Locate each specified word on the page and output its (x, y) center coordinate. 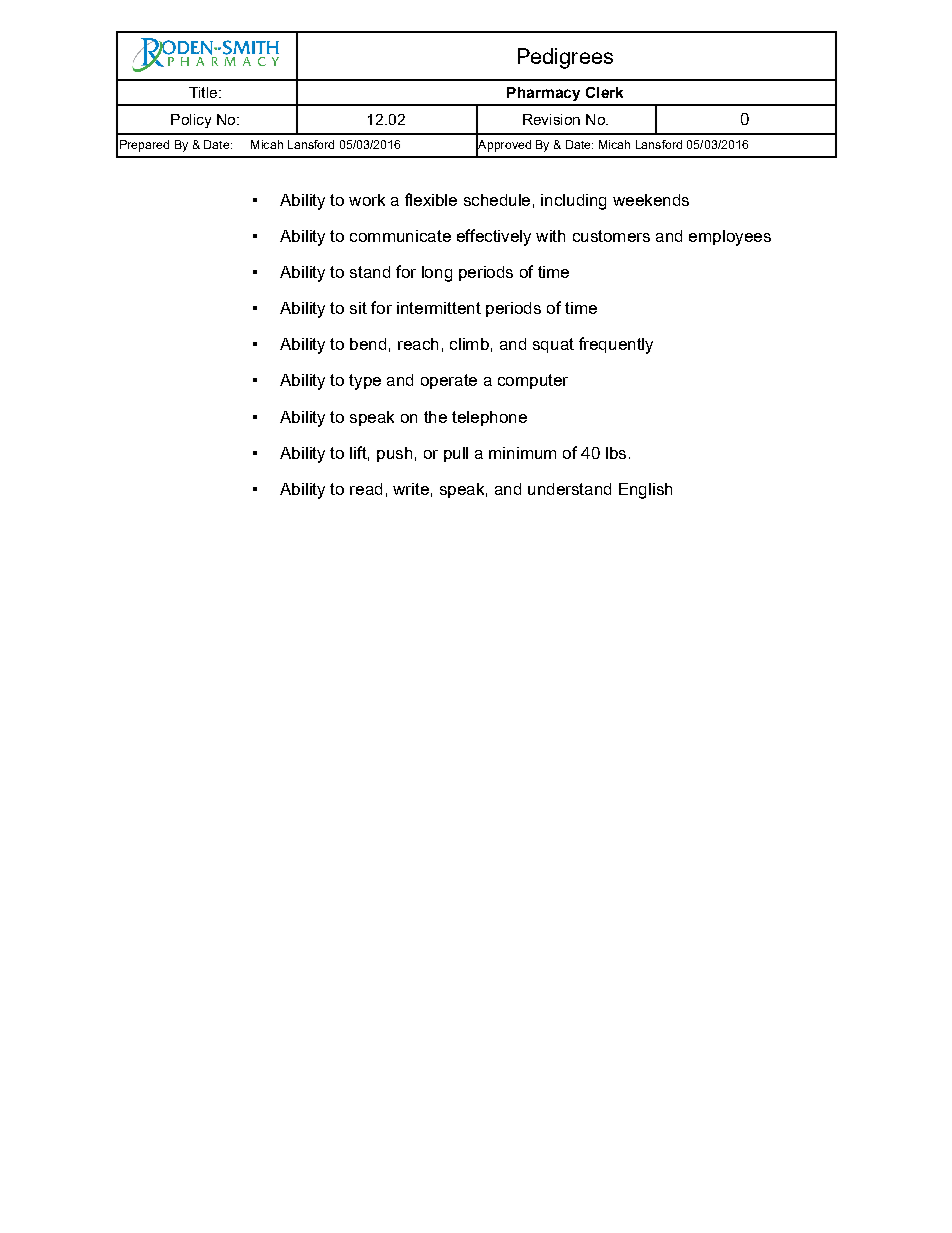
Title (204, 92)
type (365, 382)
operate (449, 381)
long (437, 274)
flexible (431, 199)
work (367, 200)
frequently (616, 345)
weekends (651, 200)
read (366, 489)
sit (358, 308)
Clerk (604, 92)
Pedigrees (565, 58)
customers (611, 236)
